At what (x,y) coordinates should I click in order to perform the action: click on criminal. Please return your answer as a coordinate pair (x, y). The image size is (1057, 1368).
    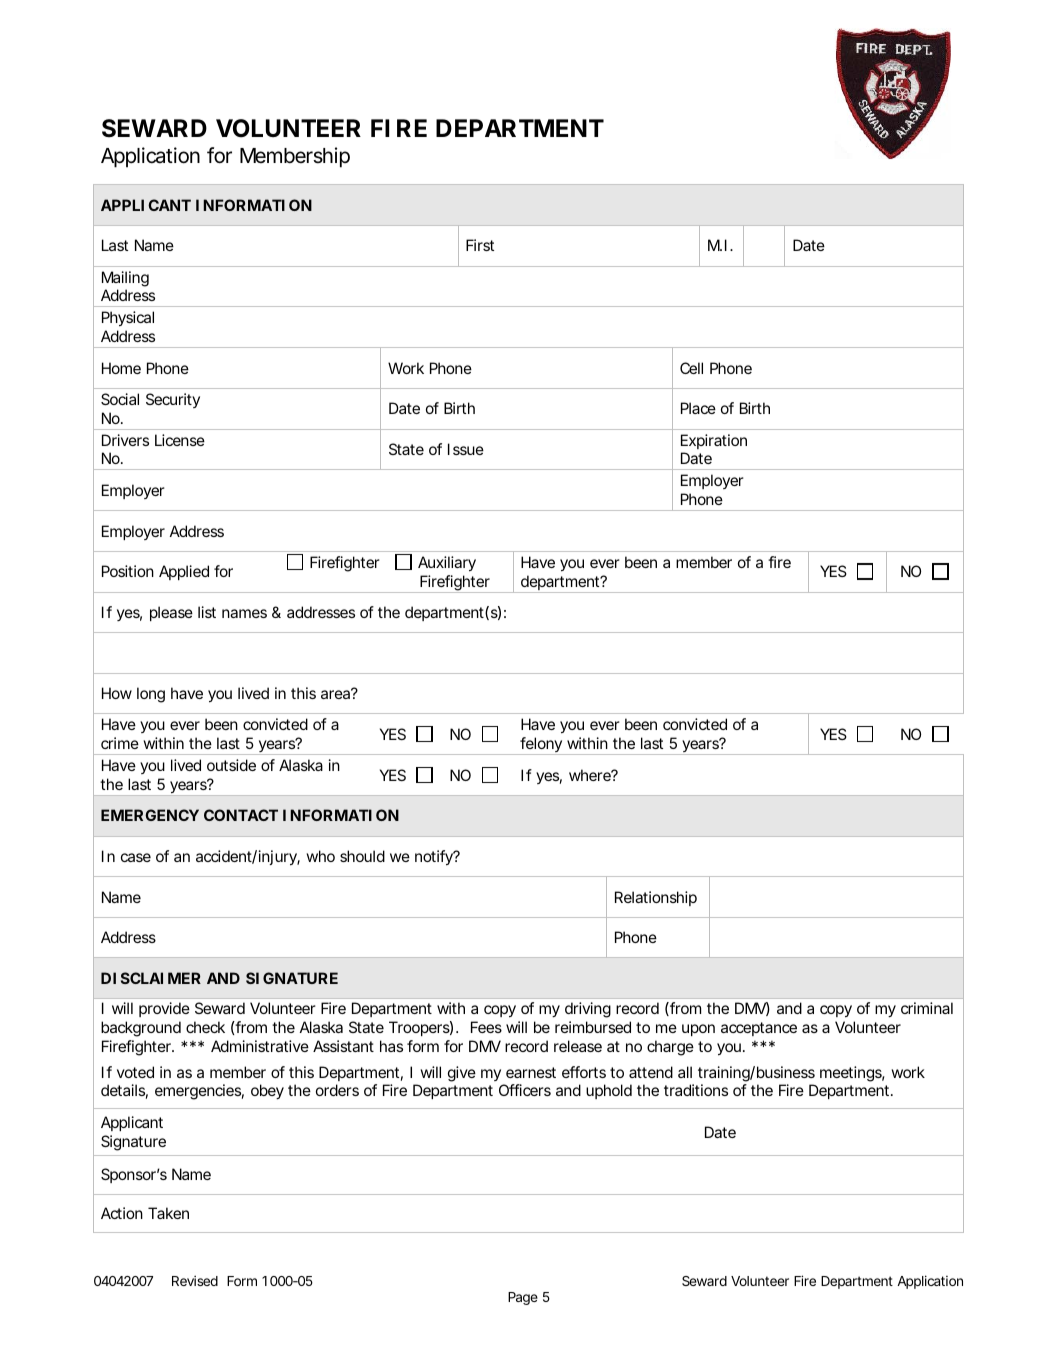
    Looking at the image, I should click on (927, 1008).
